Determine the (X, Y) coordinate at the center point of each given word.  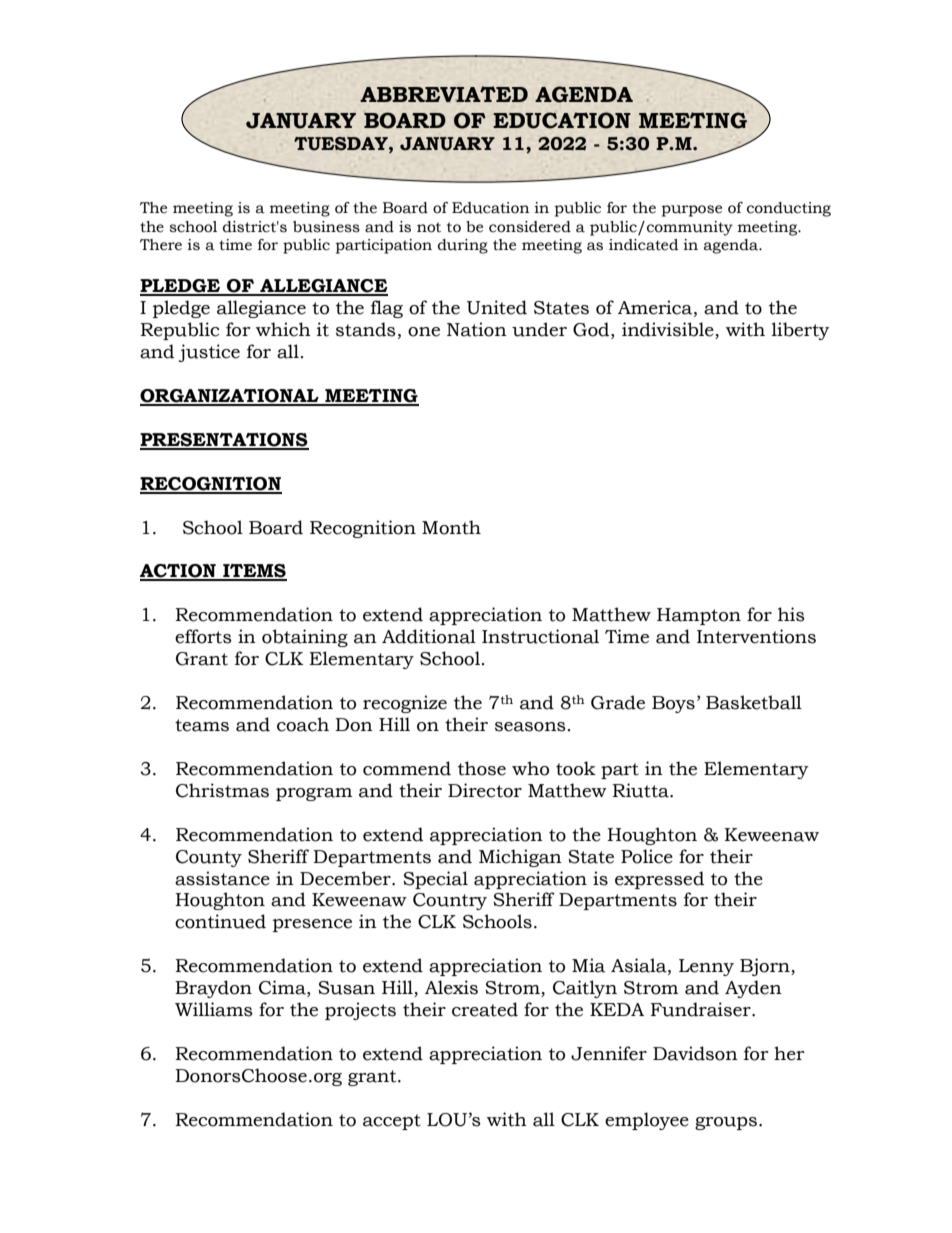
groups (726, 1123)
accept (392, 1122)
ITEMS (254, 572)
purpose (691, 211)
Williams (214, 1009)
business (326, 227)
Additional (429, 636)
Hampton (699, 616)
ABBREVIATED (444, 94)
